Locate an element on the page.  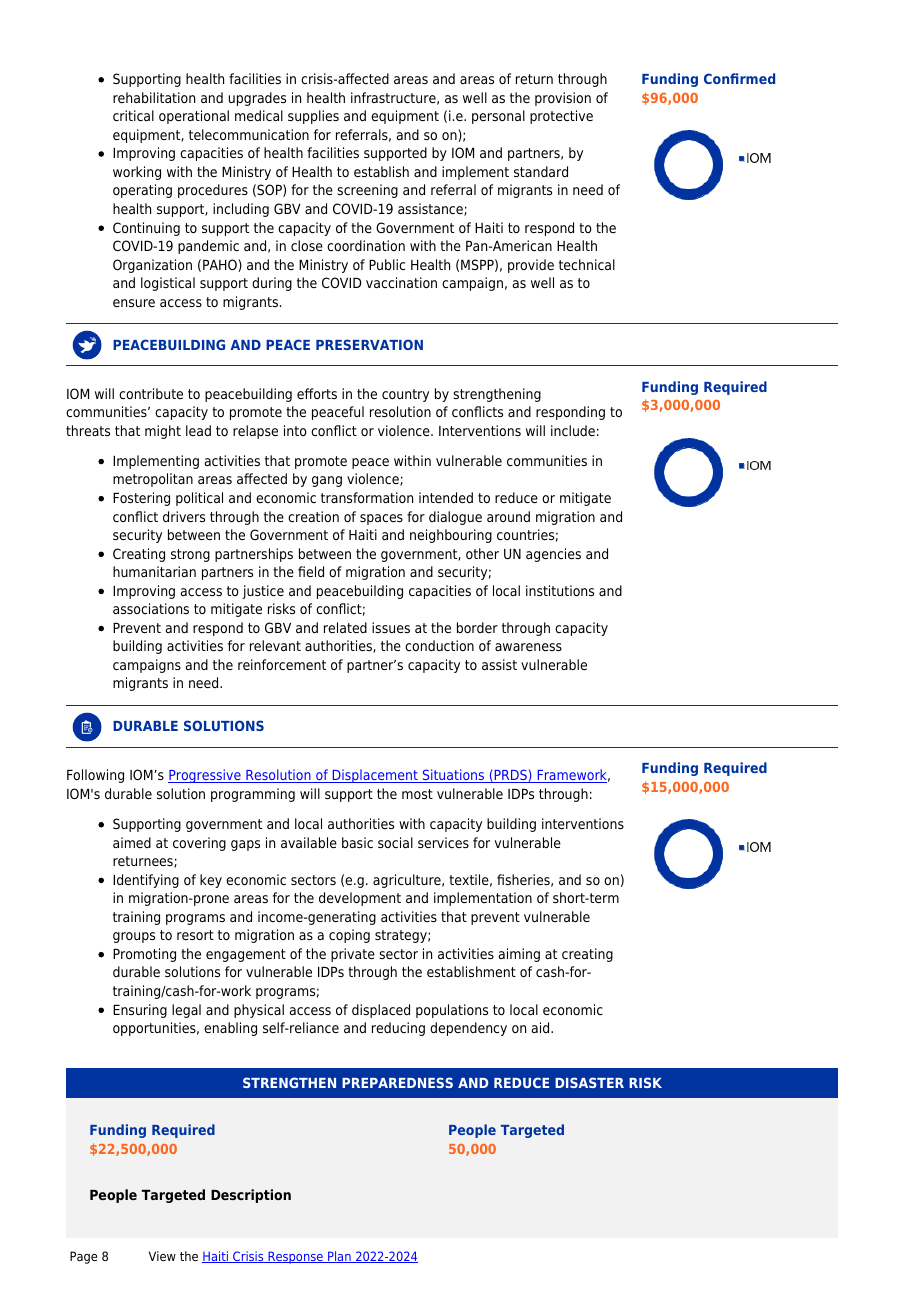
personal is located at coordinates (498, 117).
